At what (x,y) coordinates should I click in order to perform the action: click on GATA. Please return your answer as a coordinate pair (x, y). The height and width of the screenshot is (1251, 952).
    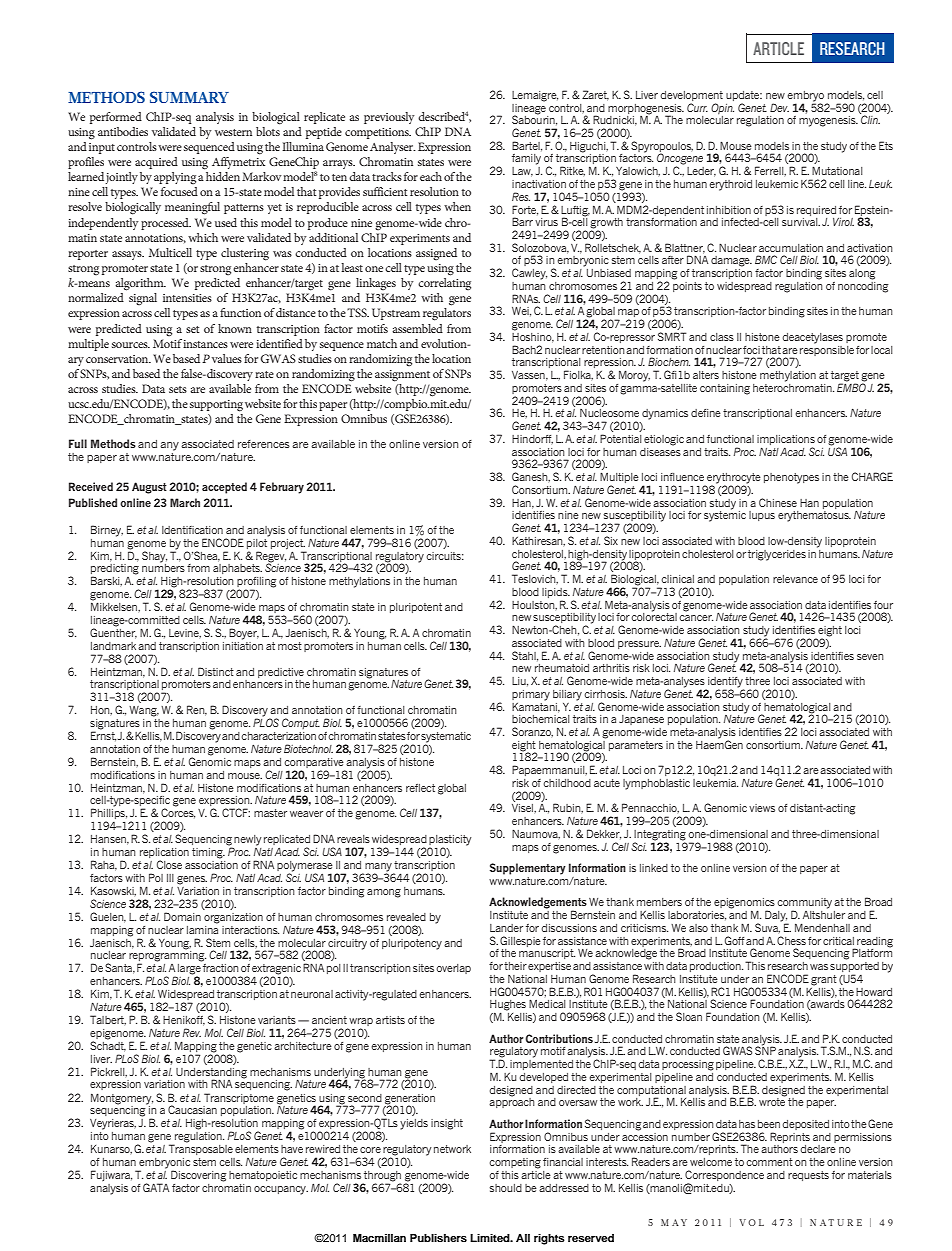
    Looking at the image, I should click on (156, 1187).
